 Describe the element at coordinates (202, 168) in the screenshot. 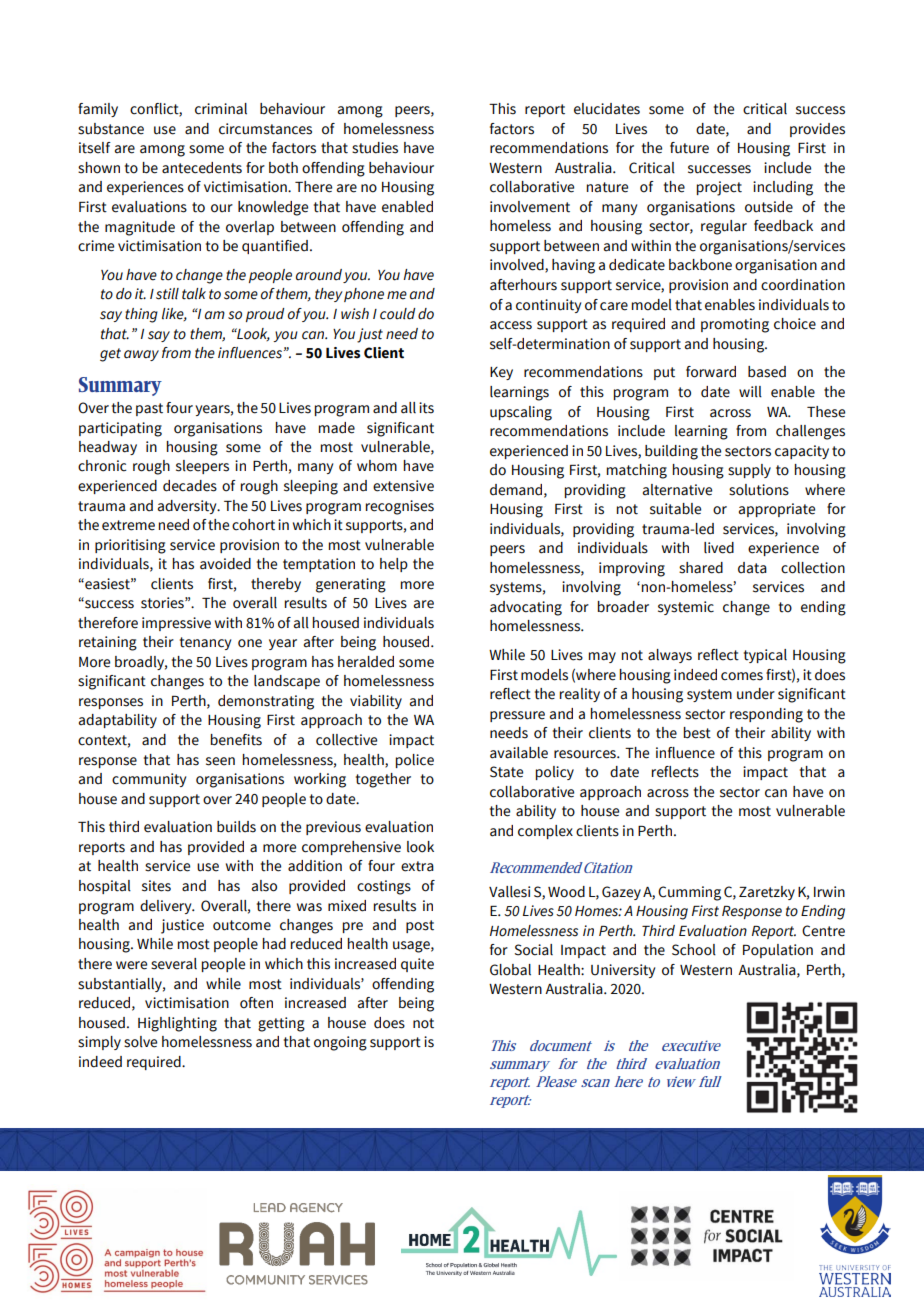

I see `antecedents` at that location.
